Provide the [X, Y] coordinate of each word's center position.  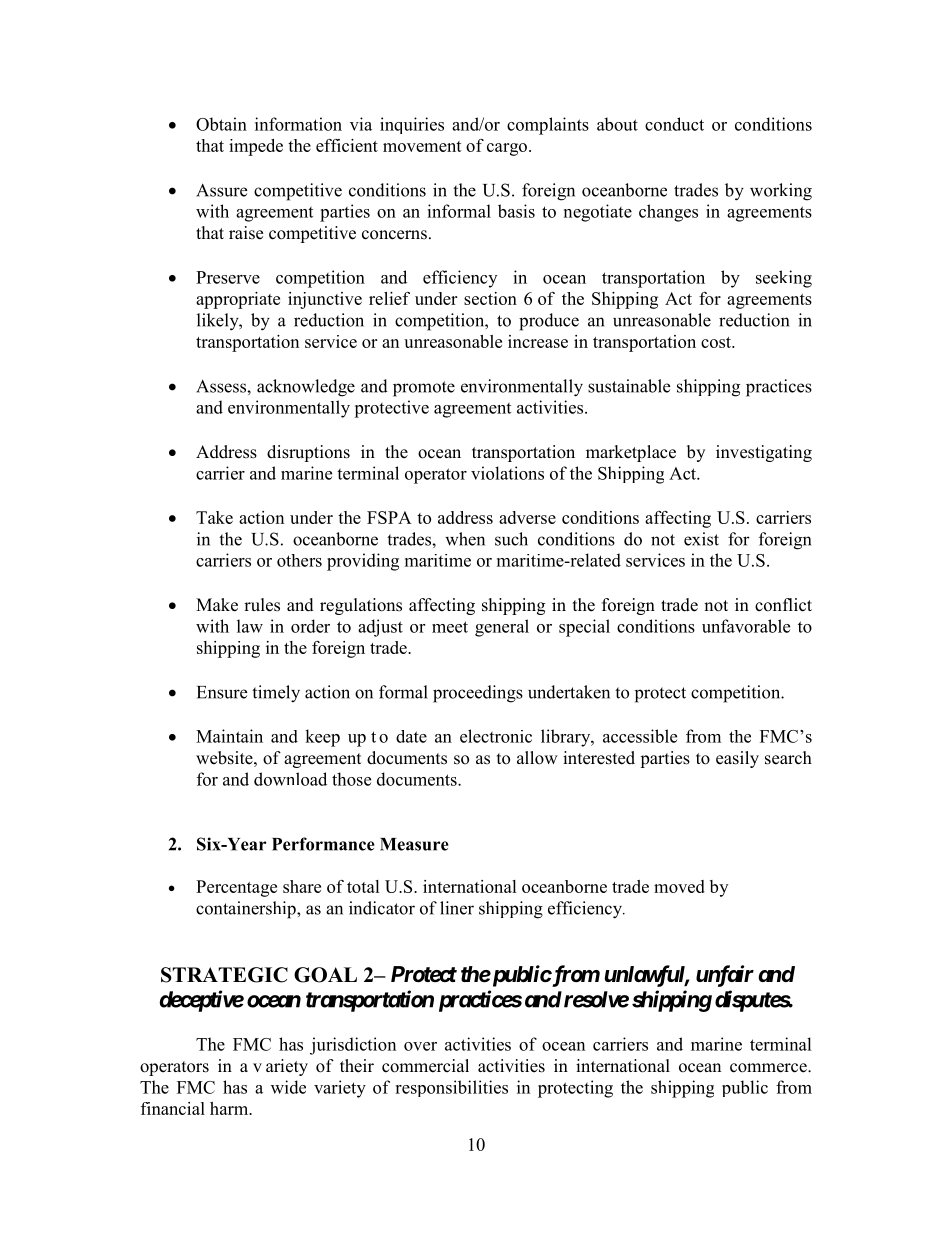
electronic [496, 736]
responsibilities [451, 1088]
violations [507, 473]
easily [737, 759]
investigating [764, 453]
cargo [508, 149]
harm [230, 1108]
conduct [674, 124]
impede [256, 147]
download [290, 779]
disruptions [308, 453]
